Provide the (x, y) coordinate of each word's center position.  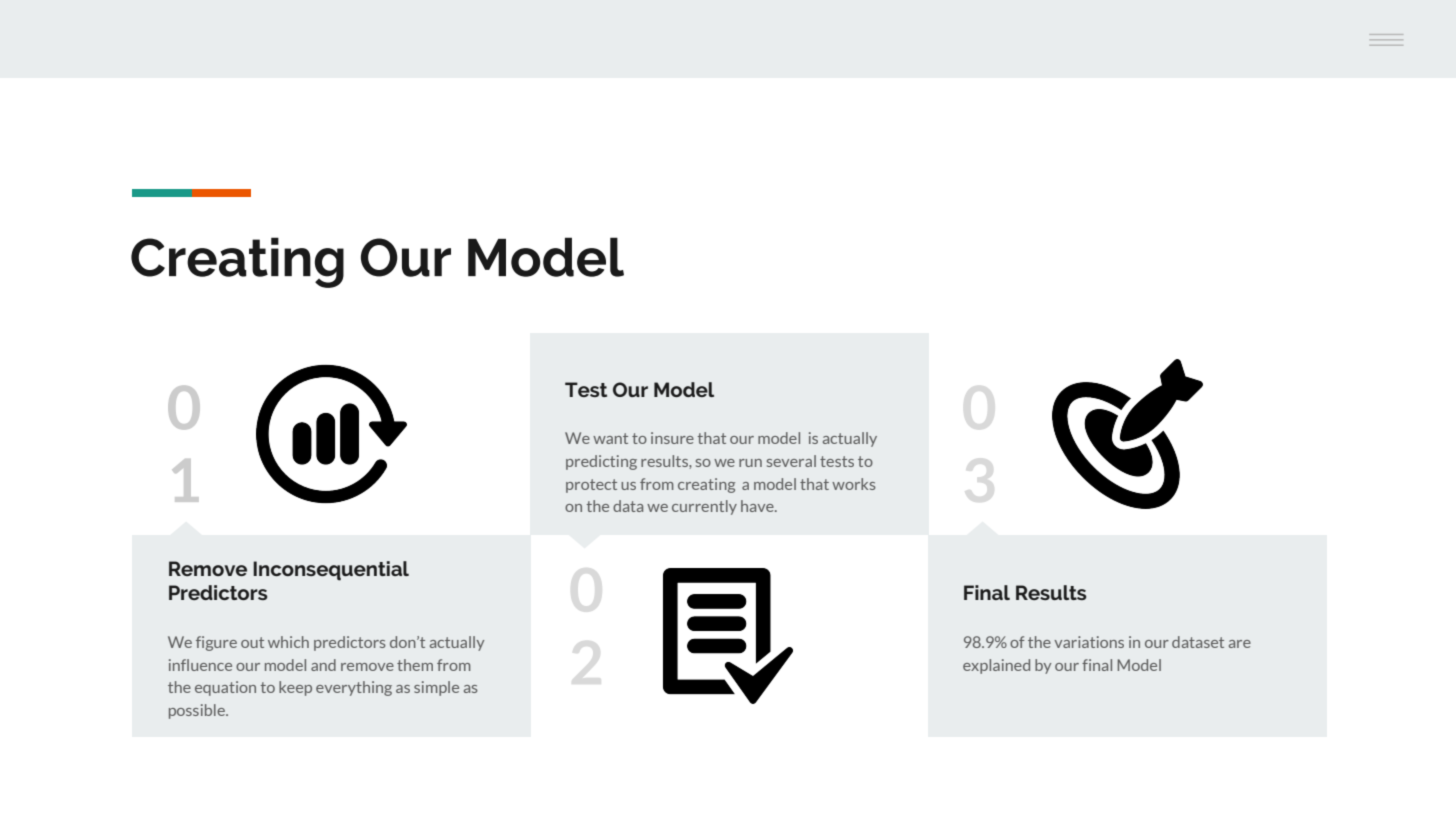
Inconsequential (331, 571)
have (758, 506)
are (1240, 644)
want (610, 438)
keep (295, 688)
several (791, 461)
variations (1089, 642)
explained (996, 666)
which (288, 642)
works (854, 484)
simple (436, 688)
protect (591, 486)
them (415, 665)
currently (704, 507)
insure (672, 438)
